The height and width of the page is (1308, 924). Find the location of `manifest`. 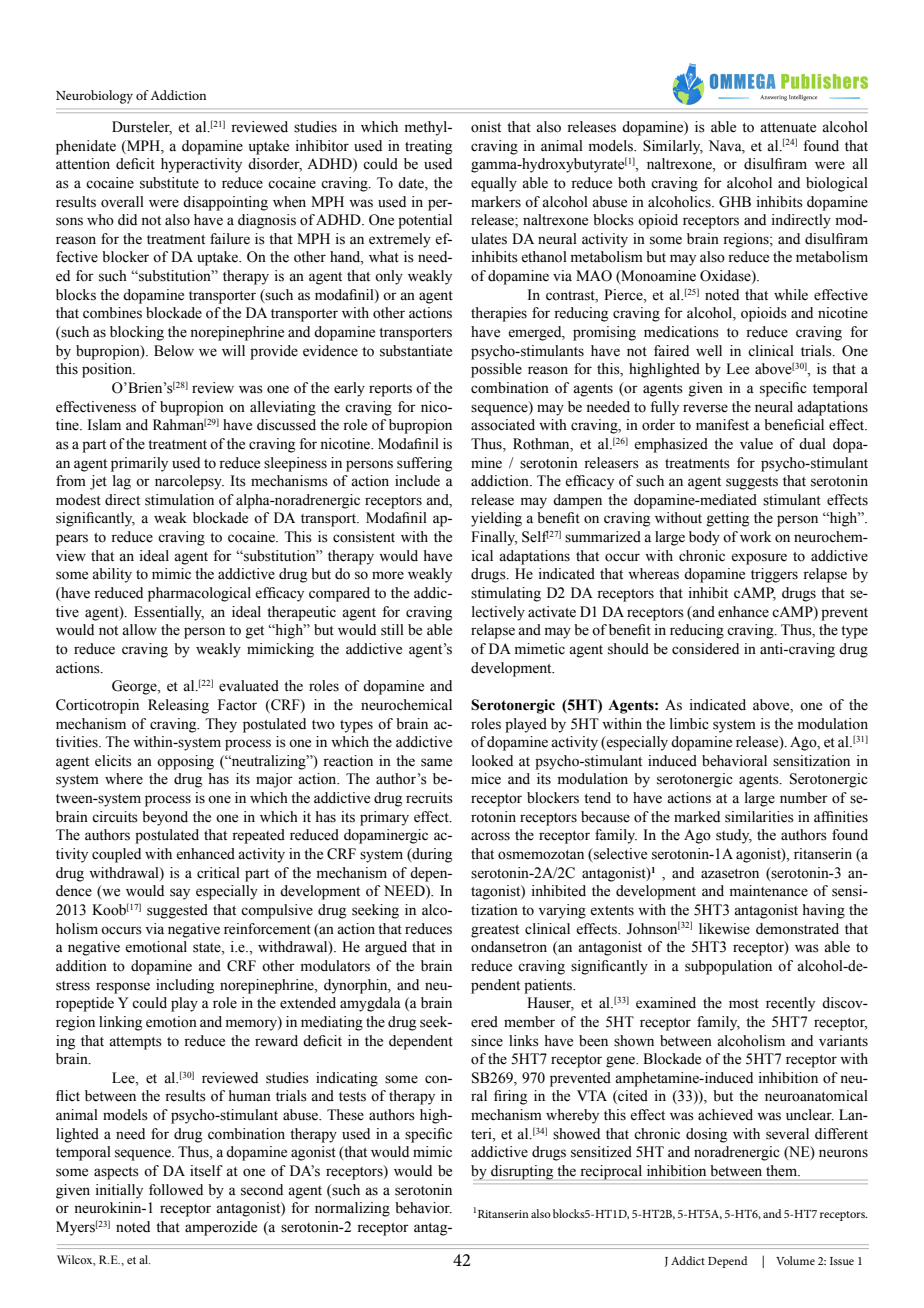

manifest is located at coordinates (722, 425).
